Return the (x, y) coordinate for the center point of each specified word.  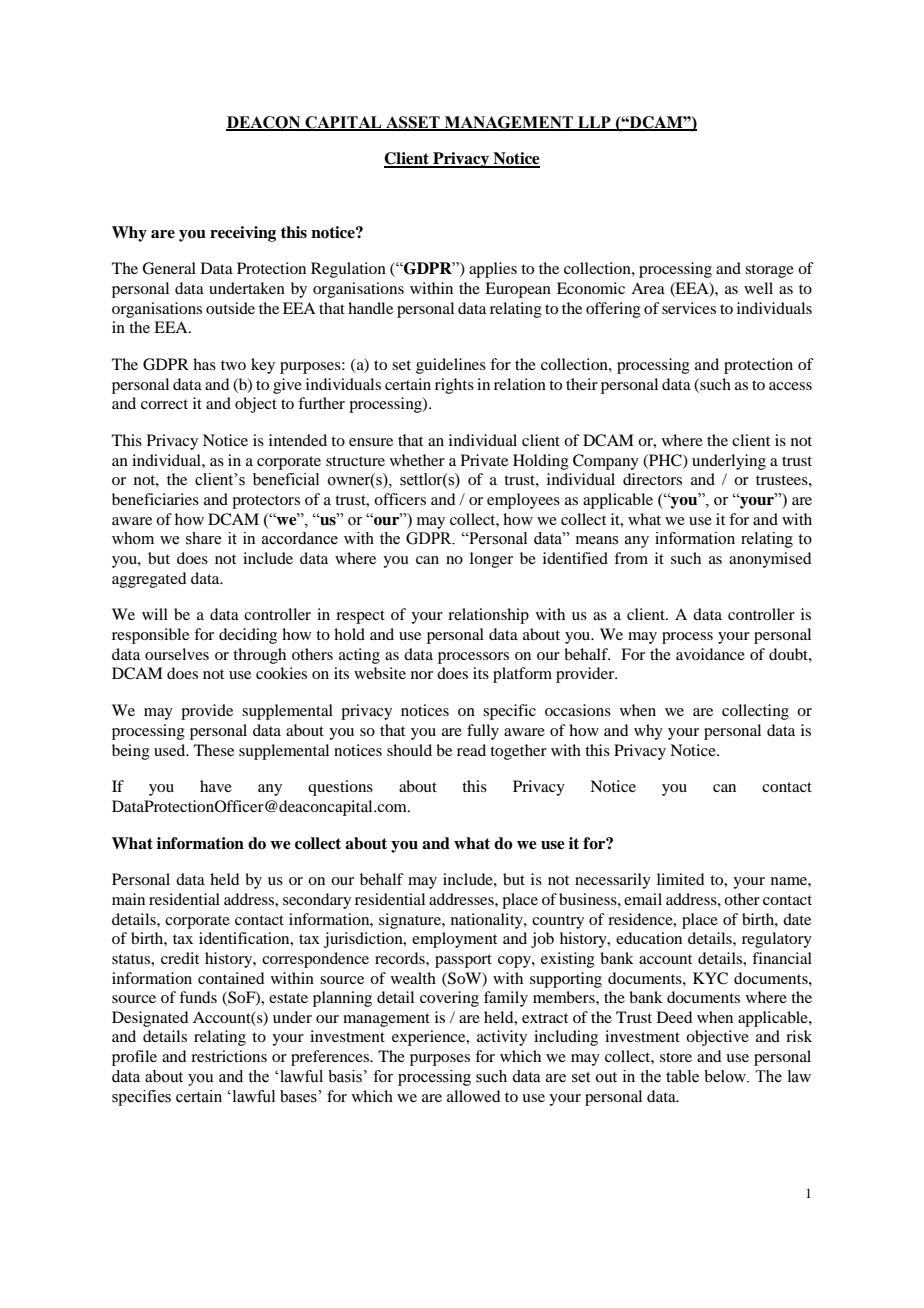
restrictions (229, 1056)
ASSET (413, 123)
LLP (594, 123)
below (726, 1076)
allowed (473, 1096)
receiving (243, 234)
